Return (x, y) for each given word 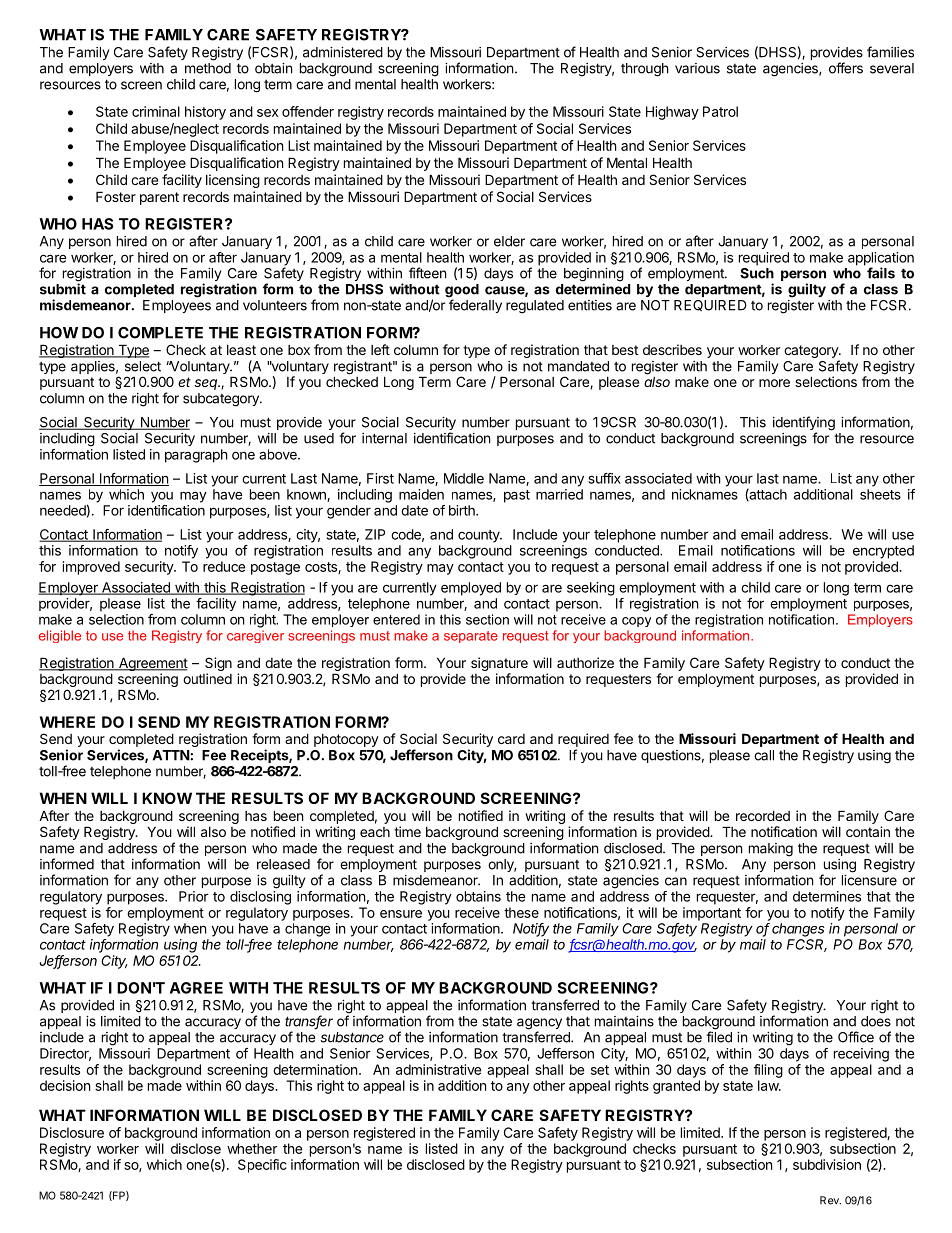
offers (846, 68)
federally (475, 306)
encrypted (883, 552)
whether (252, 1148)
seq (207, 384)
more (774, 383)
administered (343, 52)
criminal (156, 111)
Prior (194, 896)
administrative (438, 1069)
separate (471, 637)
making (771, 850)
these (521, 912)
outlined (207, 678)
